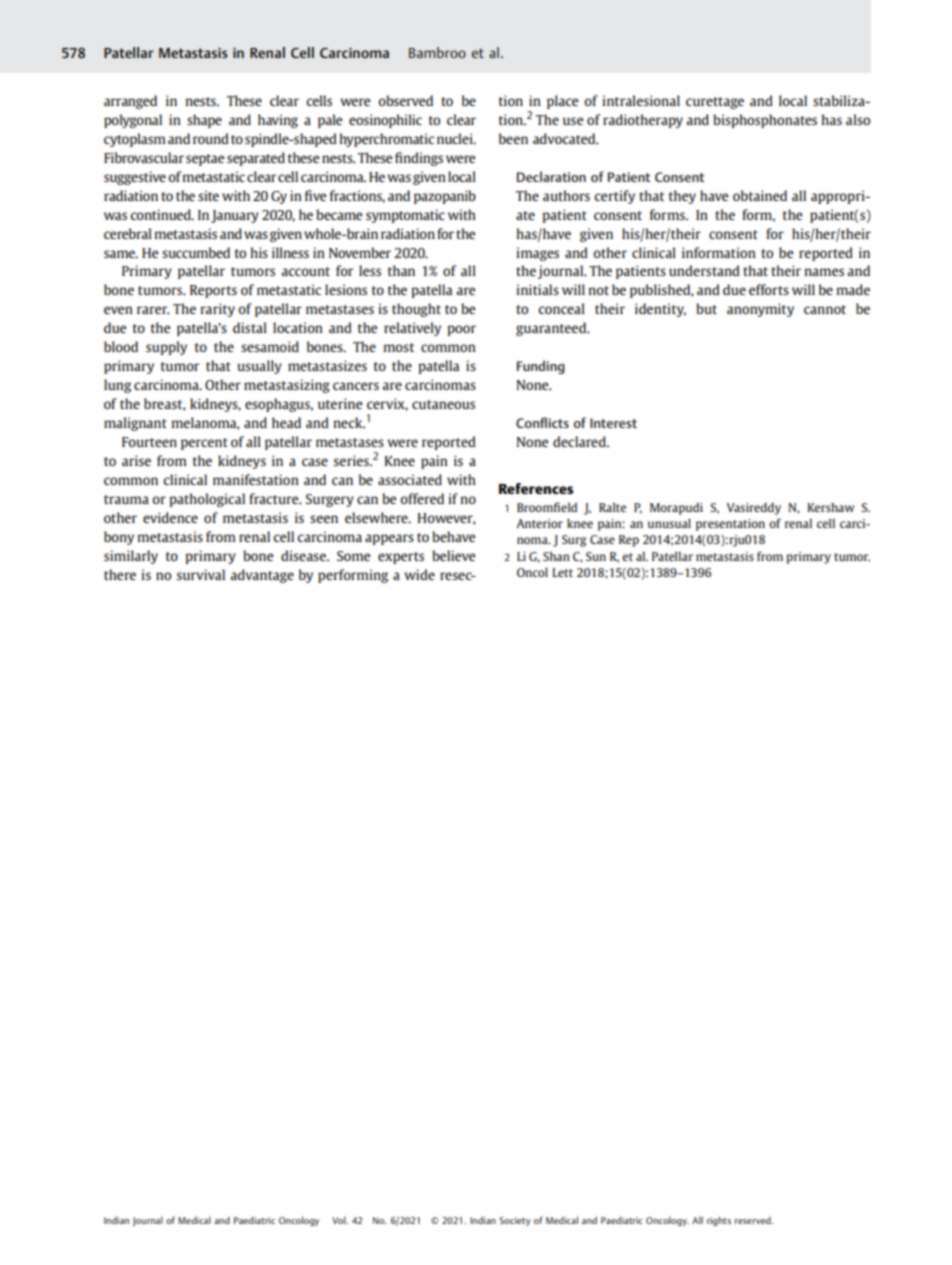  Describe the element at coordinates (419, 574) in the screenshot. I see `wide` at that location.
